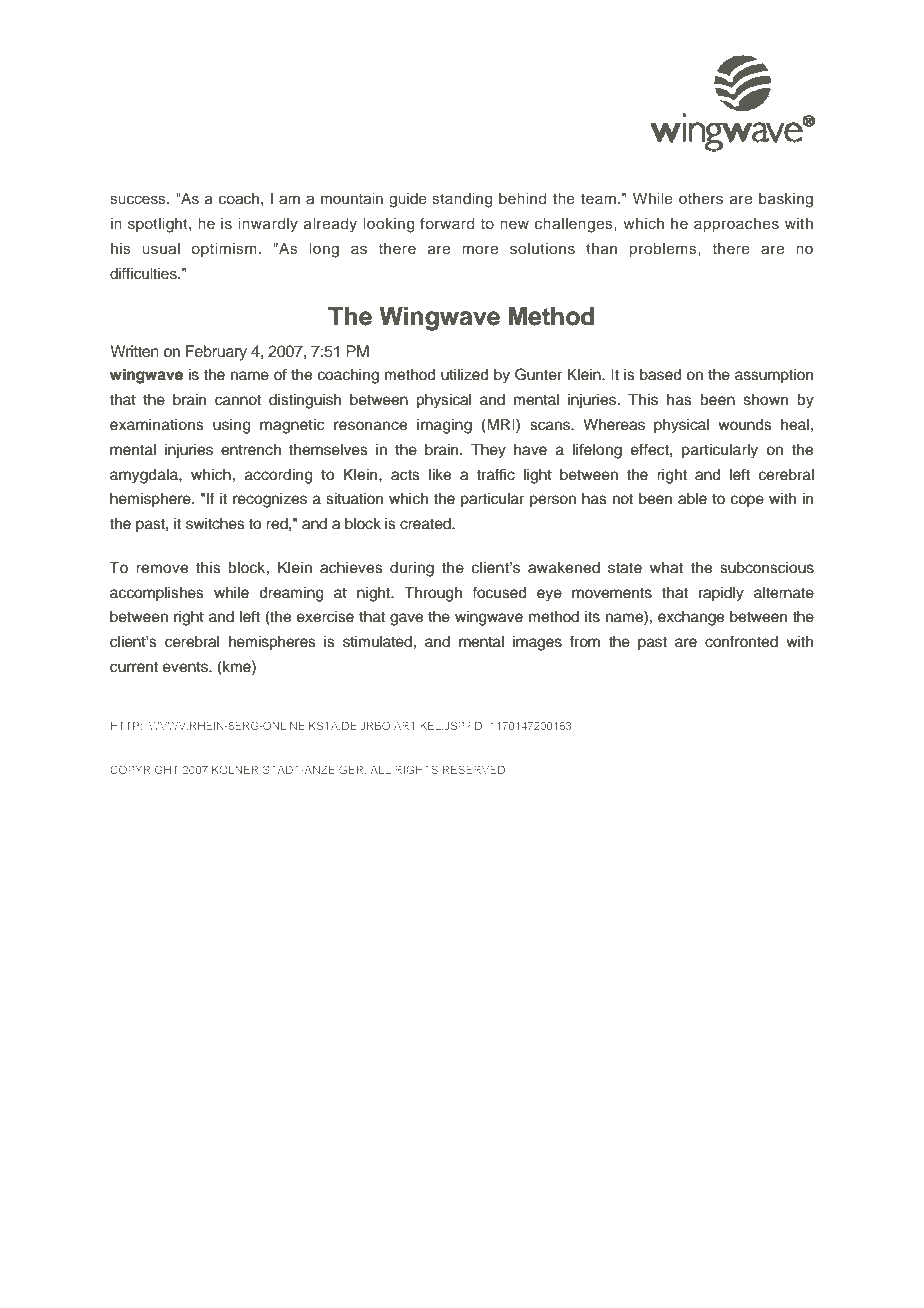 The height and width of the image is (1308, 924). Describe the element at coordinates (279, 476) in the image. I see `according` at that location.
